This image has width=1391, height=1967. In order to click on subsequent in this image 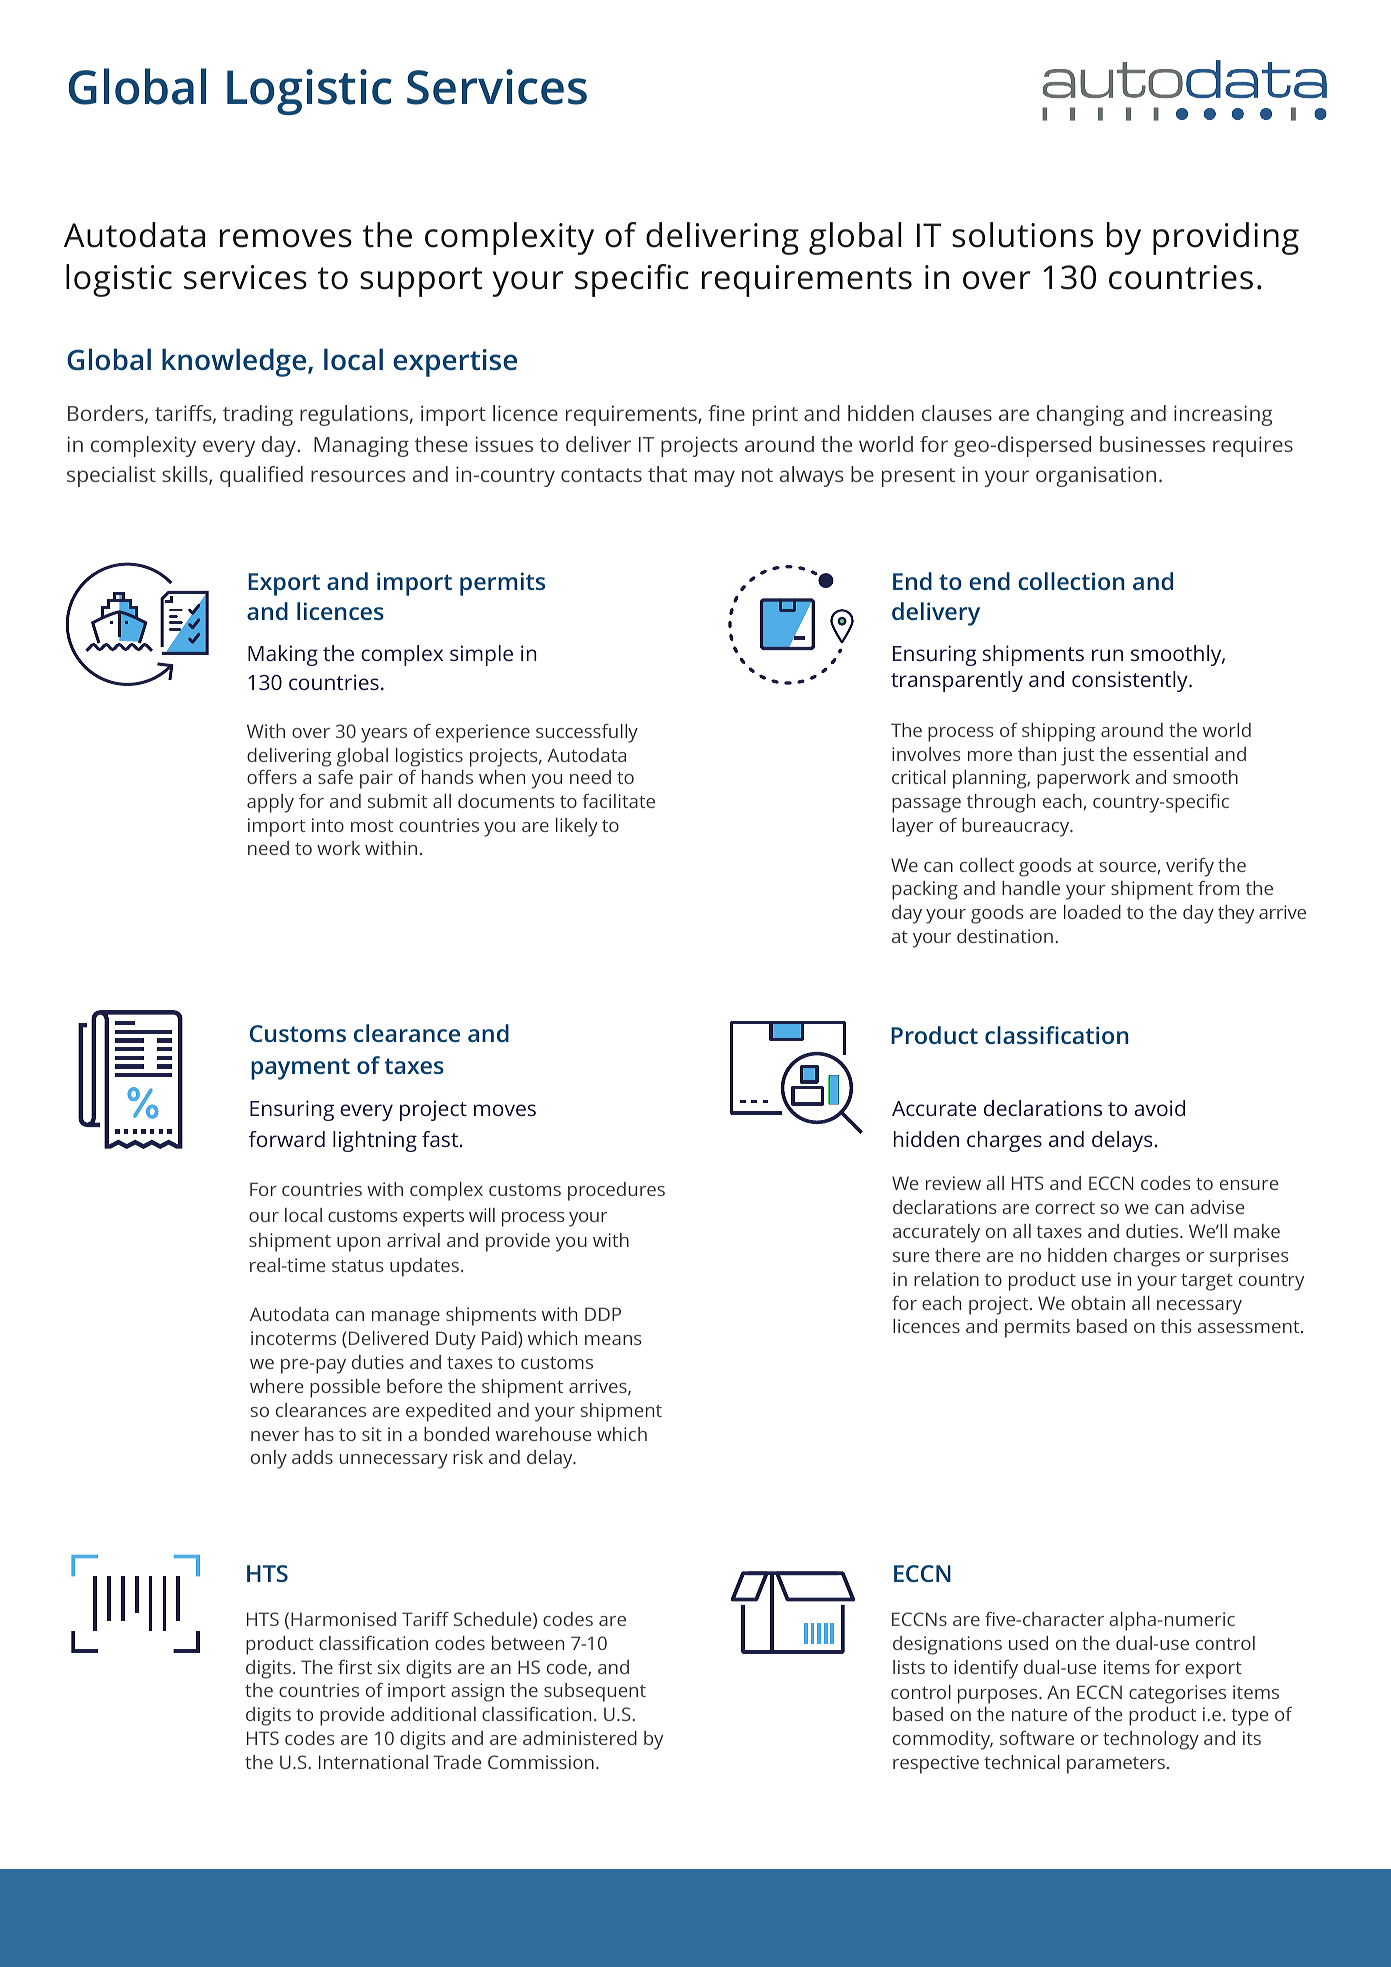, I will do `click(595, 1692)`.
